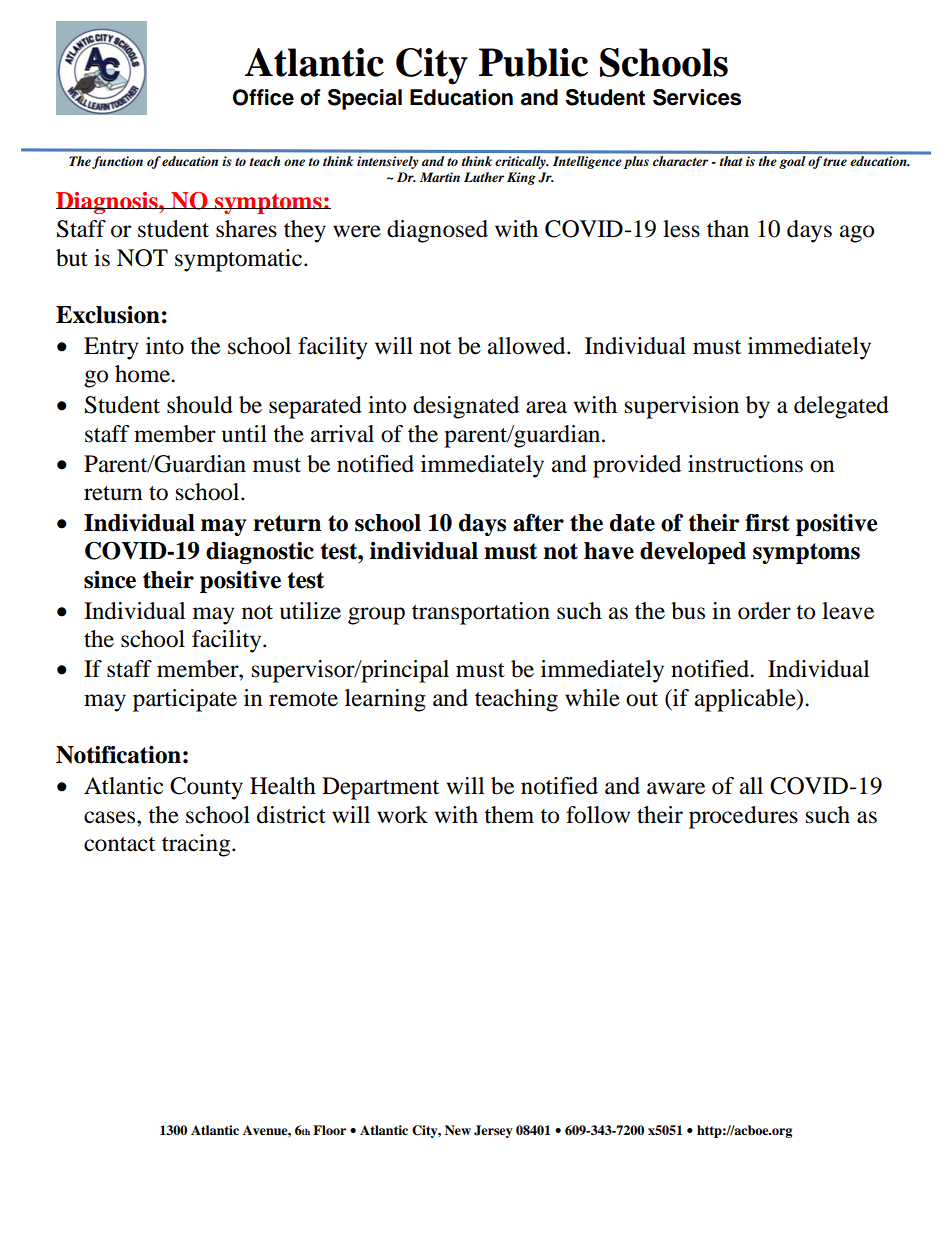 The height and width of the page is (1233, 952). I want to click on Floor, so click(329, 1130).
